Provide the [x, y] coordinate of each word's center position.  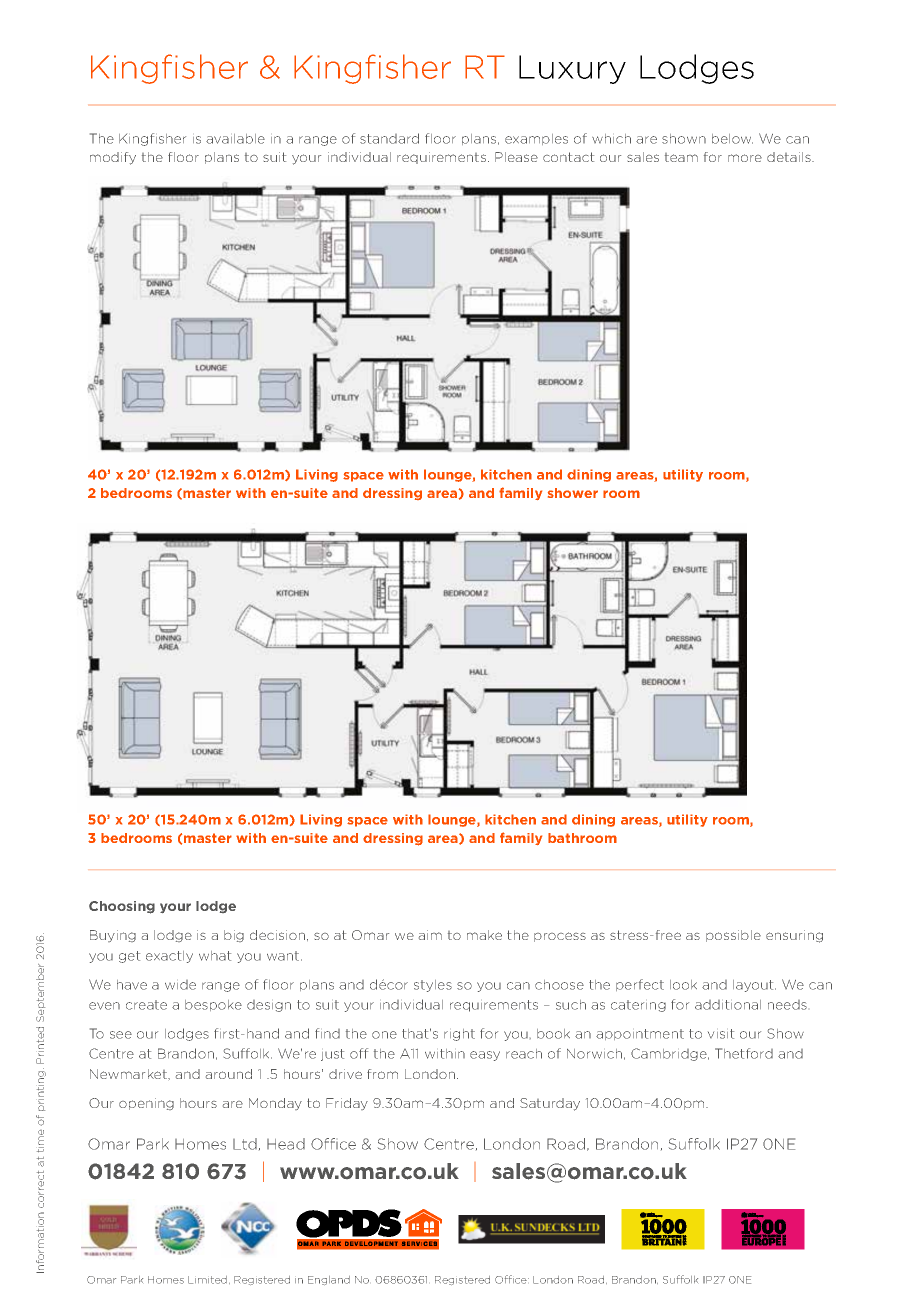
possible [733, 936]
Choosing [122, 907]
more [745, 158]
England [329, 1280]
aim [430, 935]
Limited [209, 1280]
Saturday [550, 1104]
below [732, 139]
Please [516, 157]
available [235, 139]
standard [389, 138]
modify [113, 158]
